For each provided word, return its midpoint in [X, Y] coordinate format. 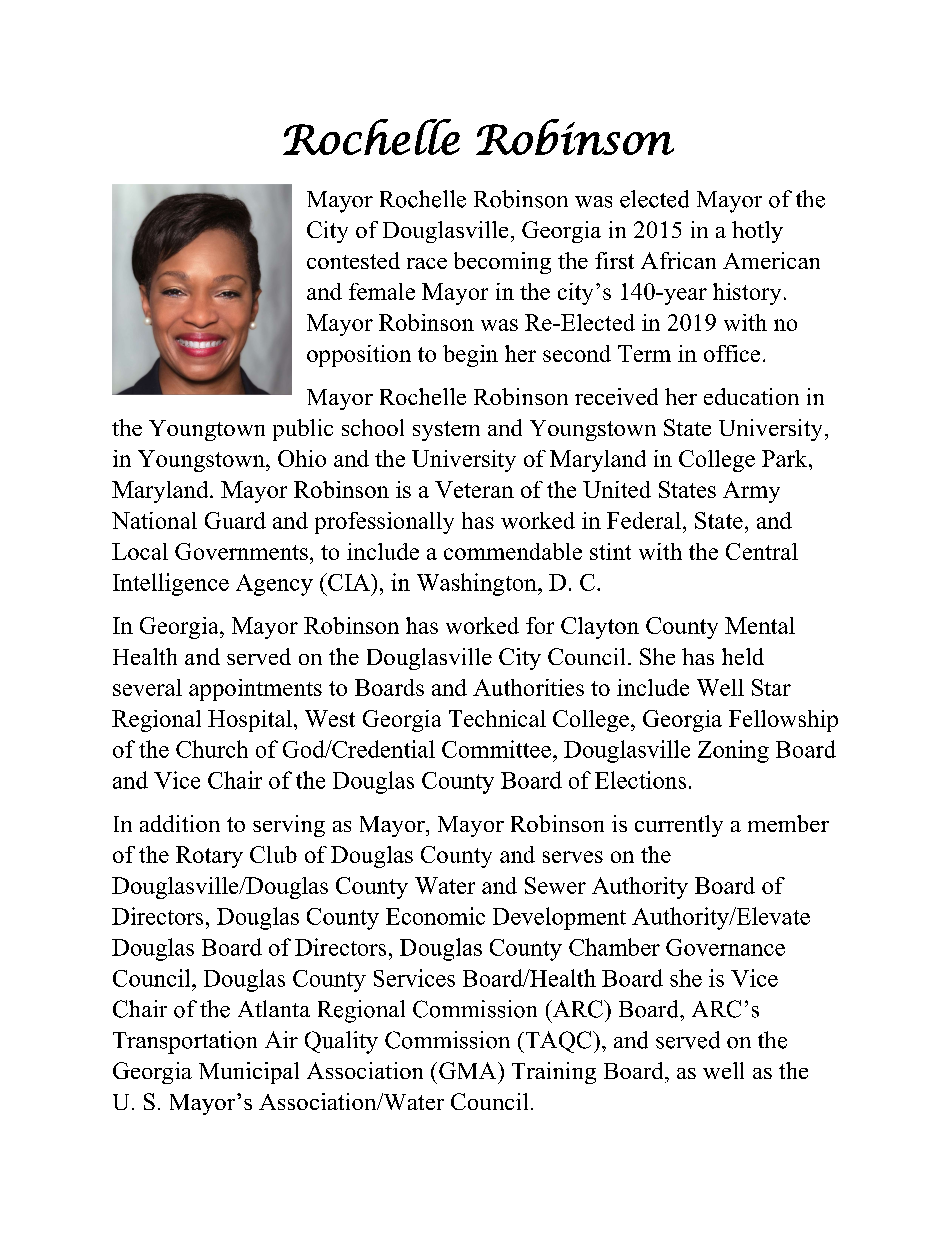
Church [212, 749]
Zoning [733, 751]
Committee [496, 749]
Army [751, 492]
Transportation [185, 1042]
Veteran [474, 489]
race [427, 263]
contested [353, 260]
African [678, 260]
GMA [469, 1070]
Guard [235, 520]
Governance [725, 947]
